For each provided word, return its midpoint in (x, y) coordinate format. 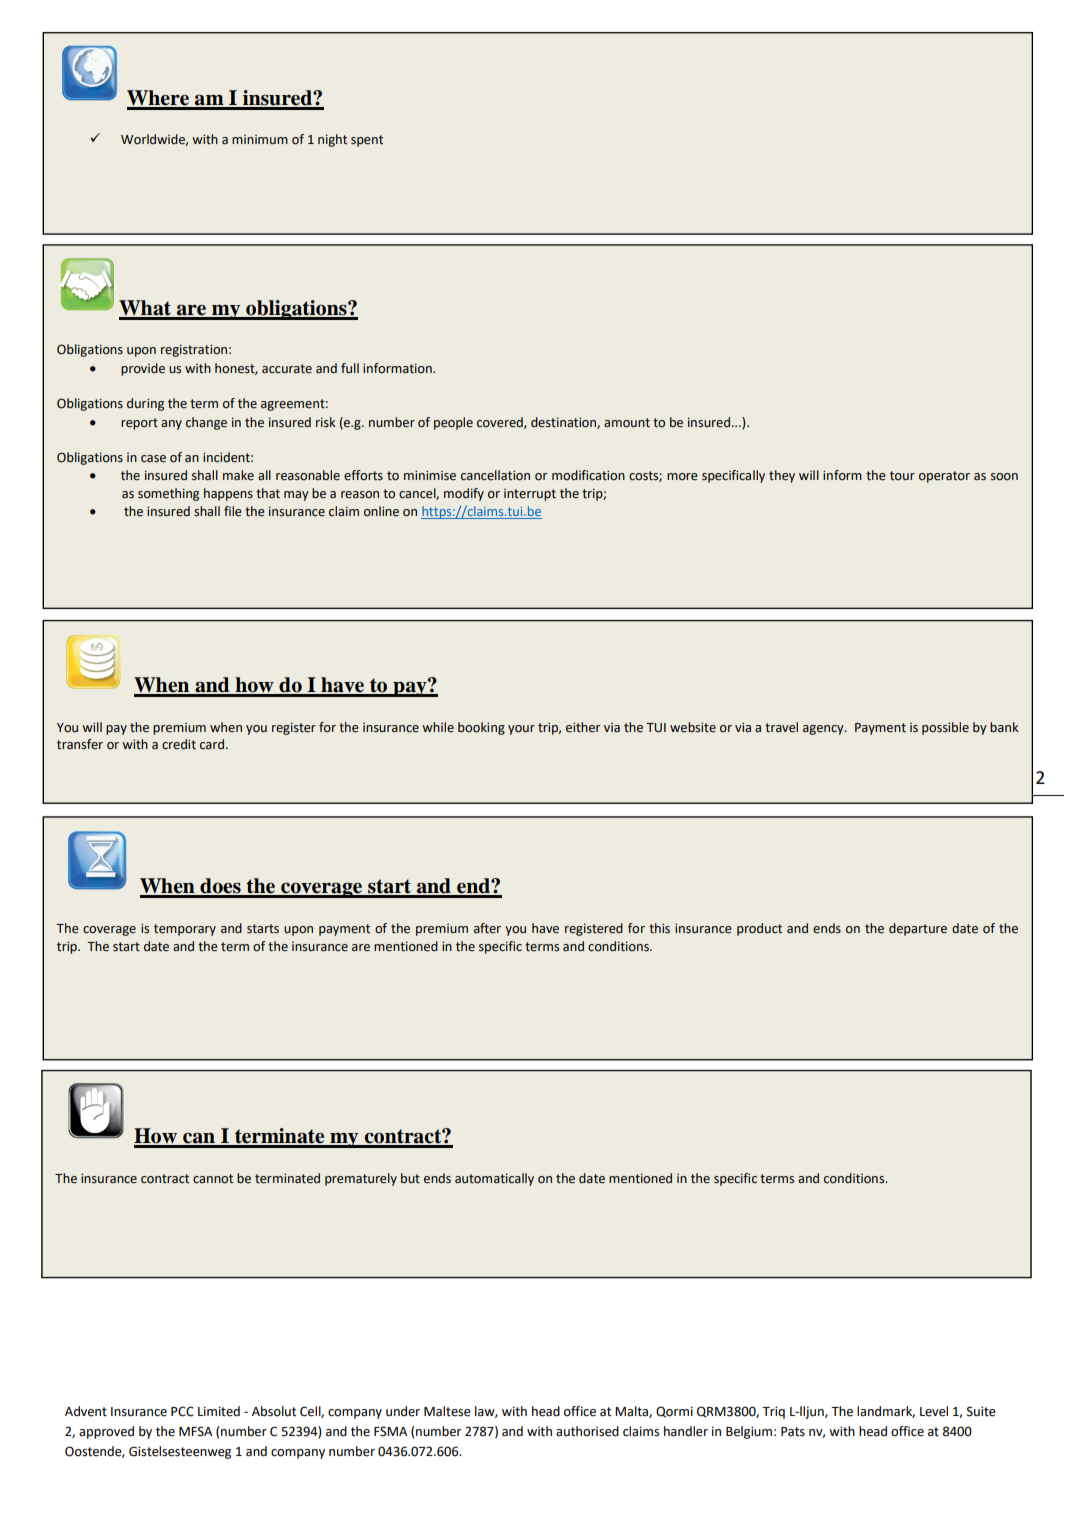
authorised (587, 1431)
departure (918, 929)
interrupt (530, 495)
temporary (185, 930)
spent (367, 141)
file (233, 511)
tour (902, 476)
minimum (260, 139)
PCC (182, 1411)
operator (944, 477)
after (487, 928)
